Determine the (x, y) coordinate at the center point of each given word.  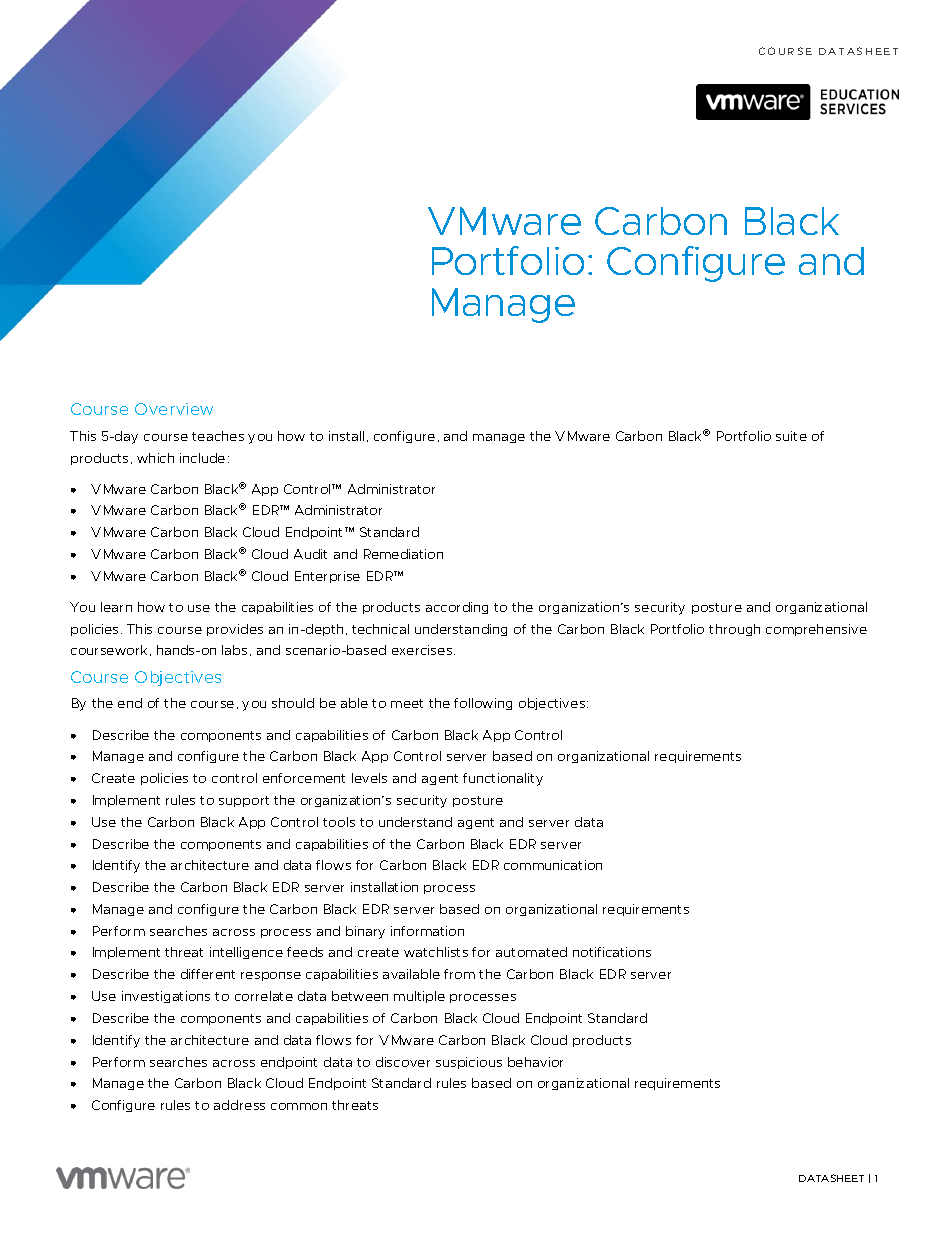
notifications (612, 952)
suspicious (469, 1063)
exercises (423, 650)
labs (234, 650)
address (239, 1105)
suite (791, 436)
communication (553, 865)
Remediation (403, 554)
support (244, 801)
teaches (218, 436)
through (734, 630)
